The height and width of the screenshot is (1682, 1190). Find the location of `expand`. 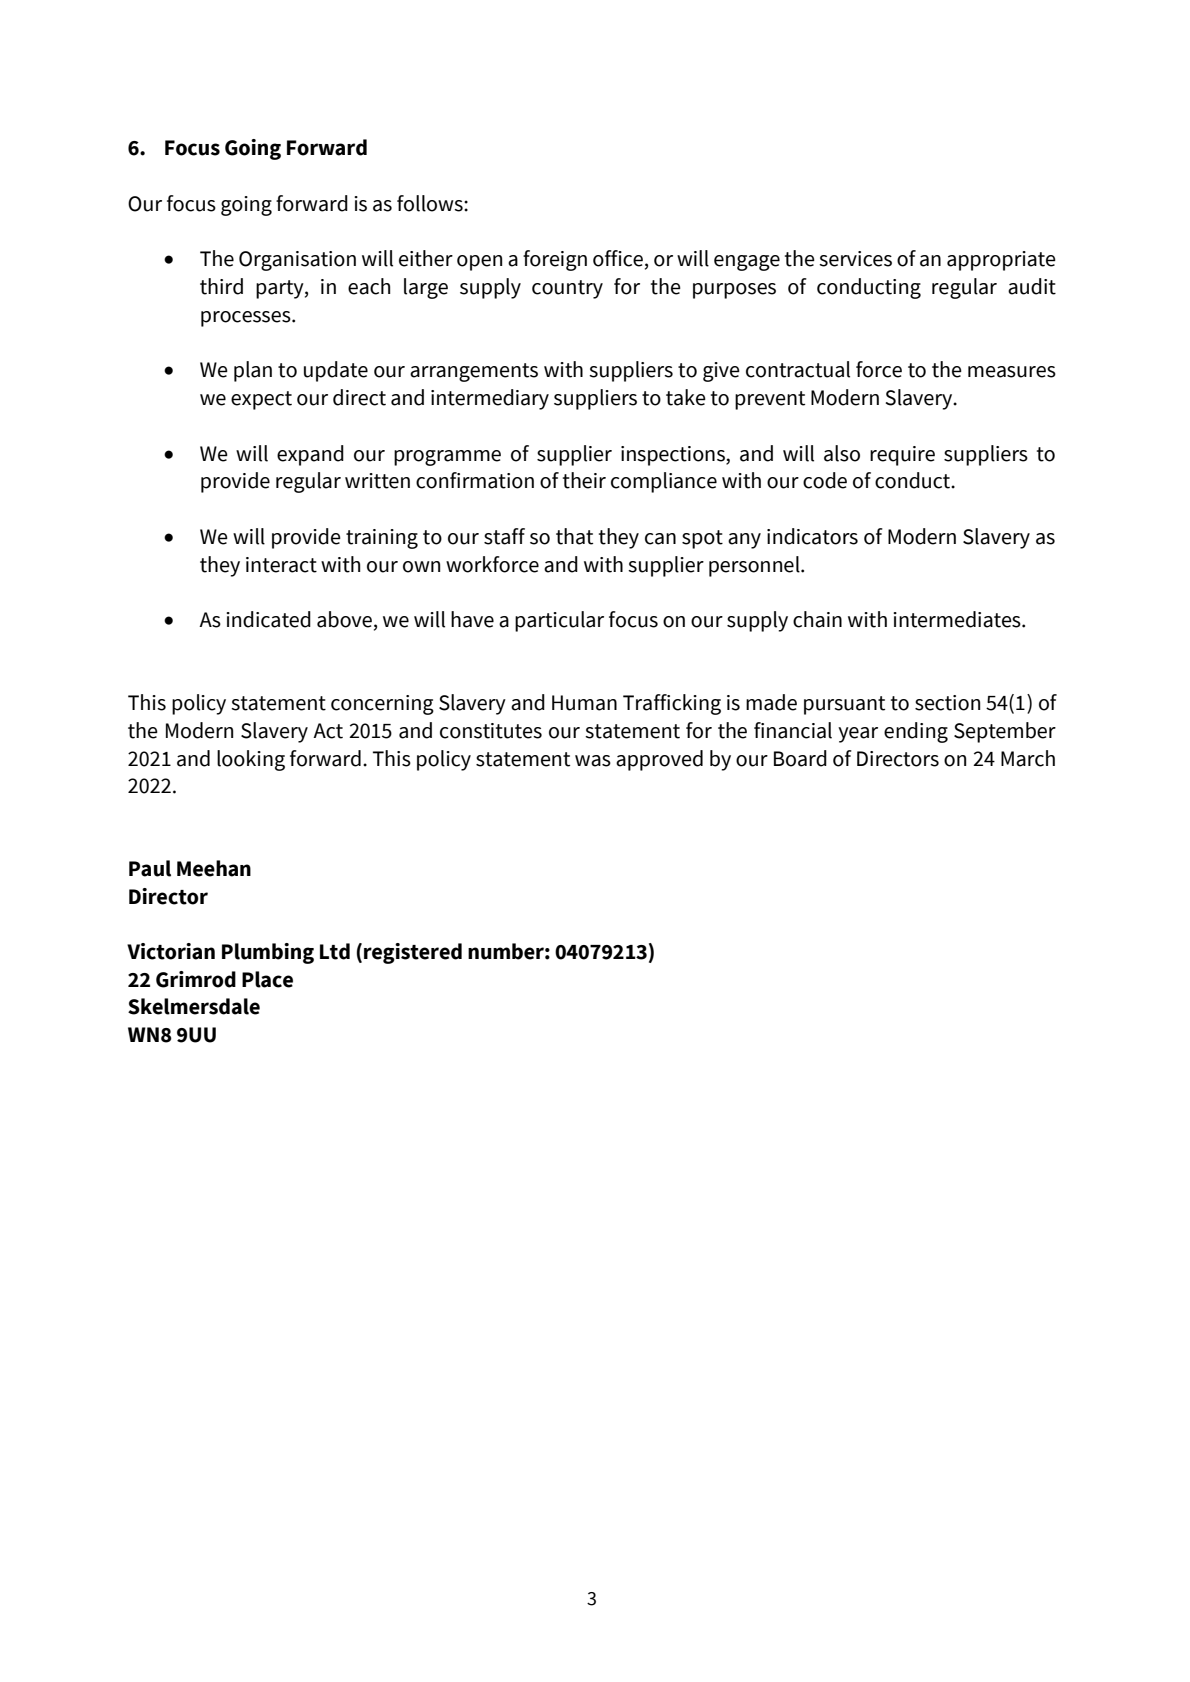

expand is located at coordinates (310, 455).
